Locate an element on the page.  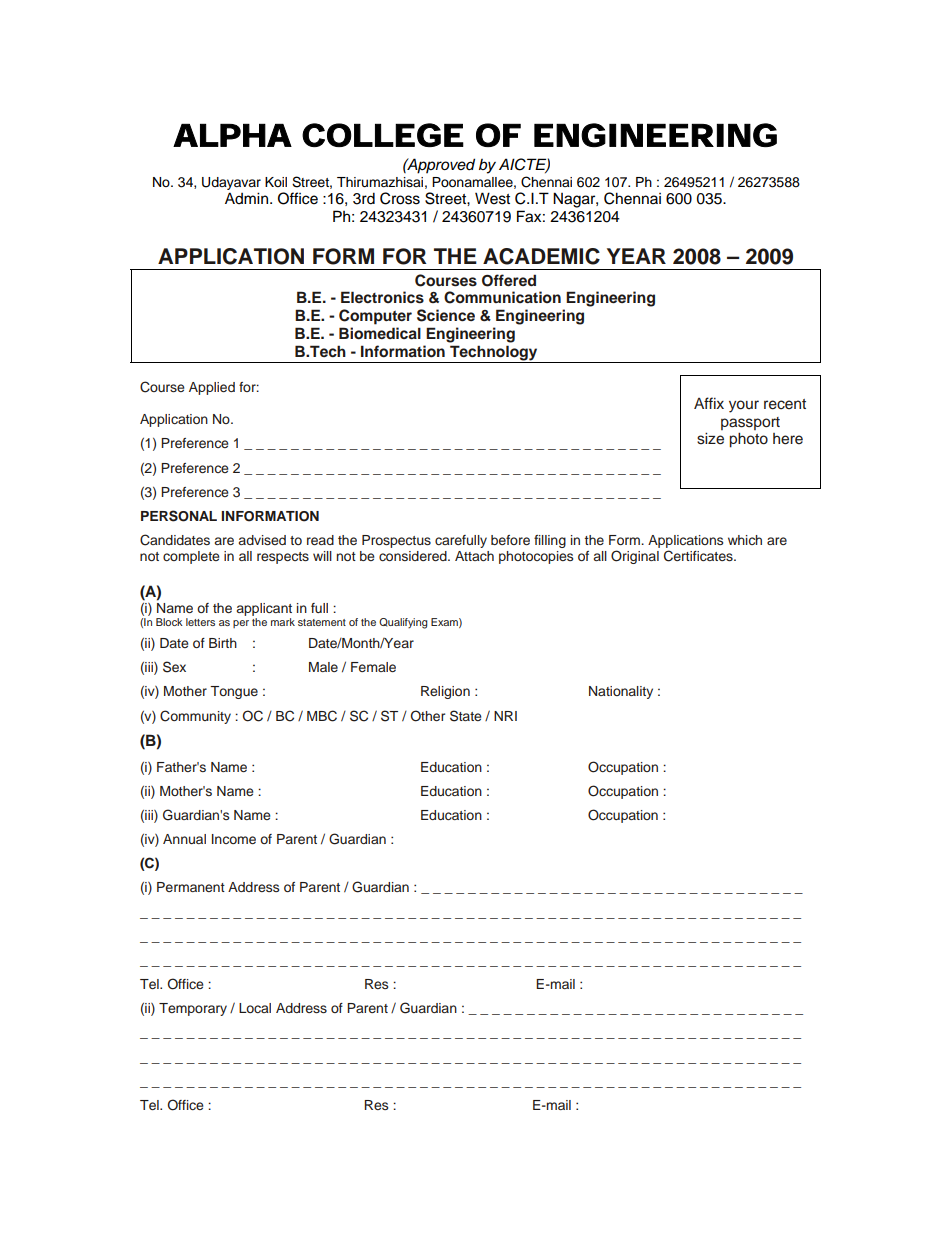
Admin is located at coordinates (246, 198).
